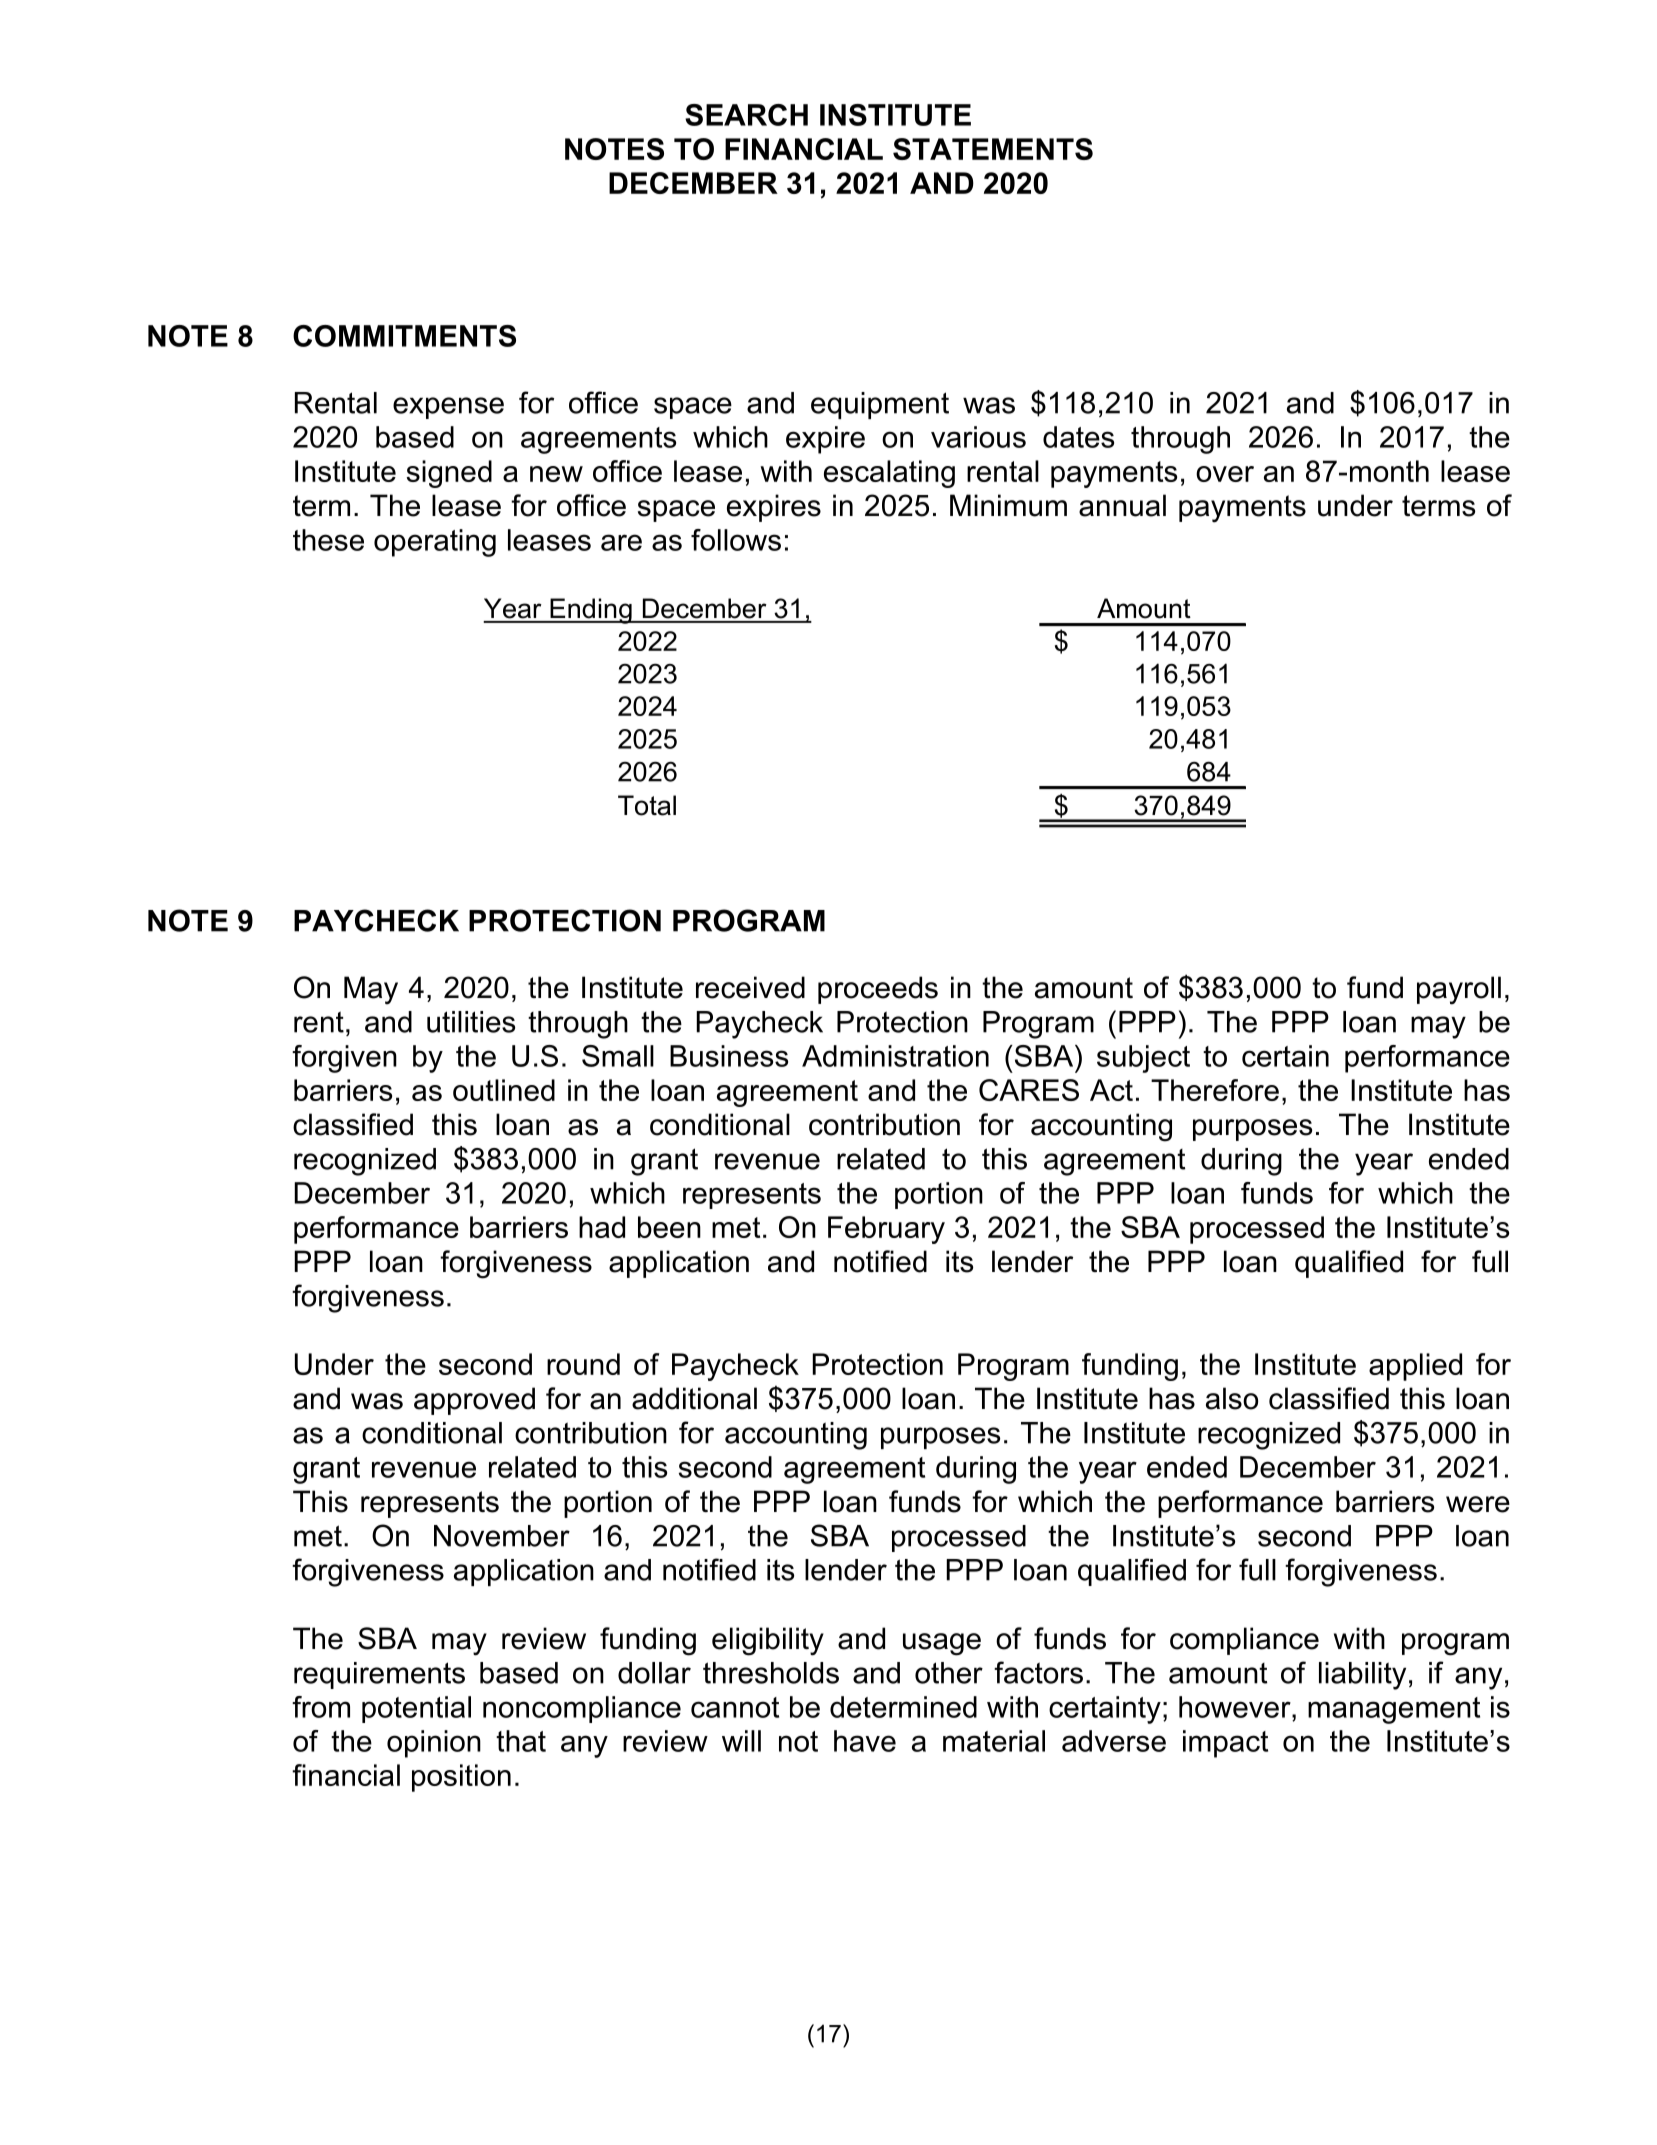  I want to click on Ending, so click(591, 611).
